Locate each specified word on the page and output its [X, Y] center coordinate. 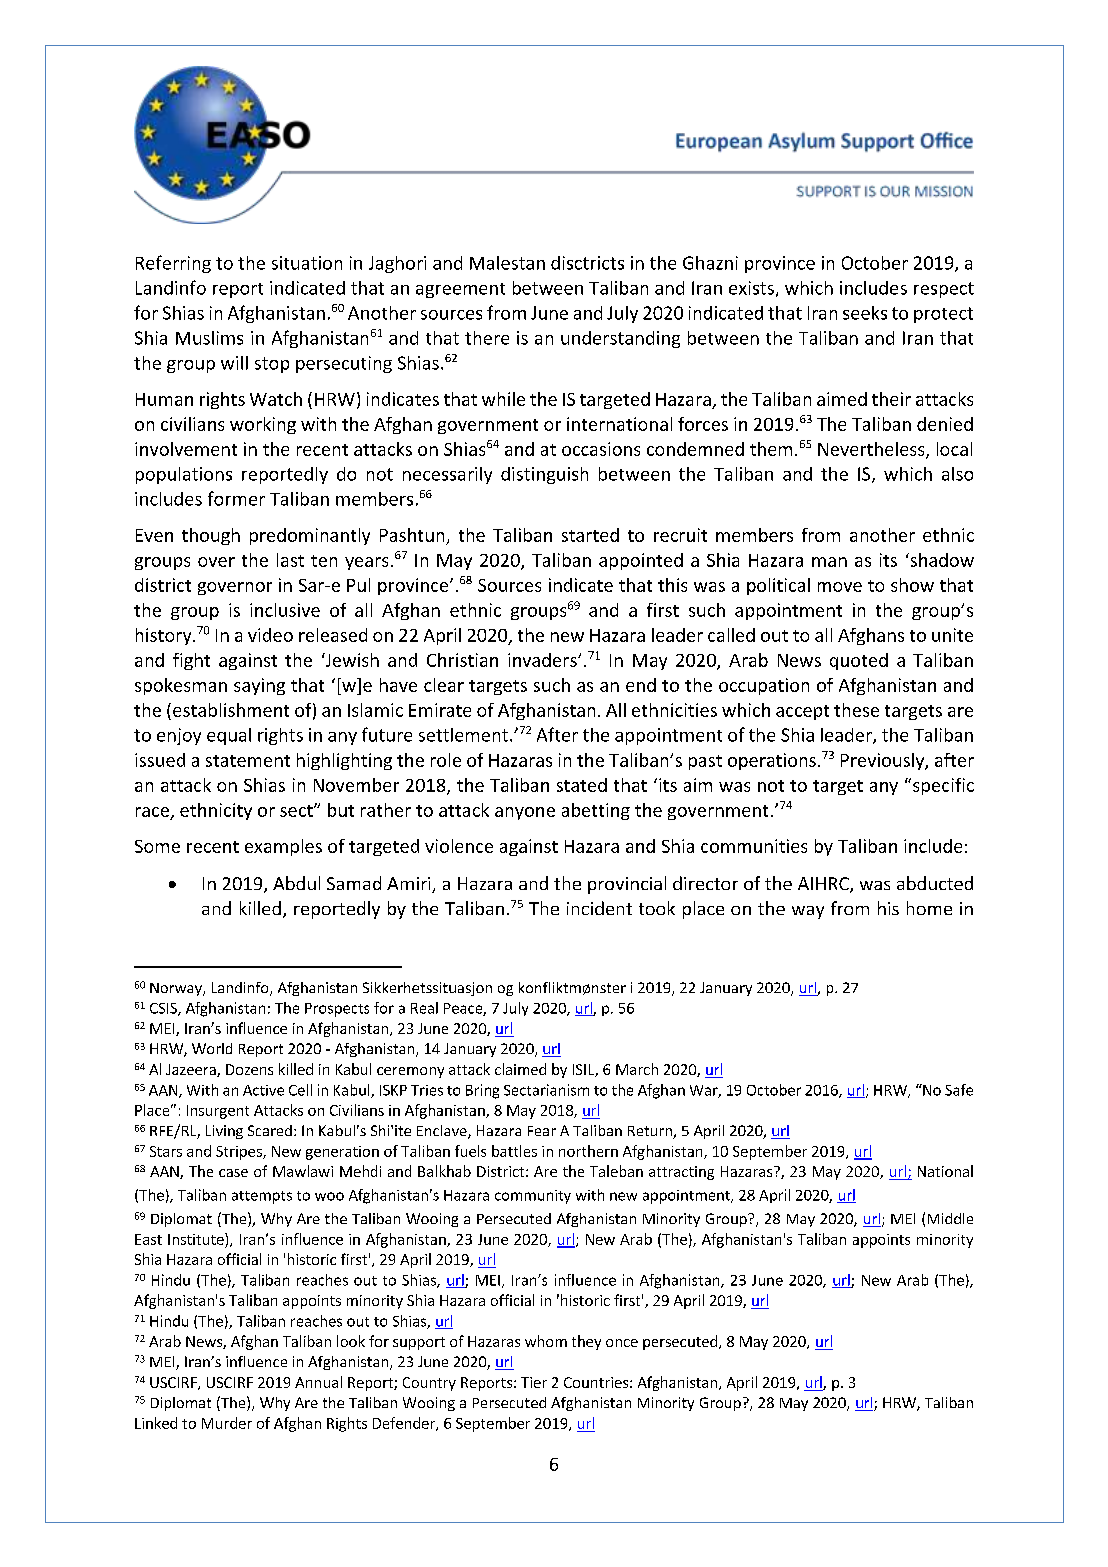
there [487, 338]
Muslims [209, 338]
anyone [525, 813]
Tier [534, 1382]
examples [283, 847]
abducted [935, 883]
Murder [227, 1423]
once [622, 1343]
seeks [865, 313]
